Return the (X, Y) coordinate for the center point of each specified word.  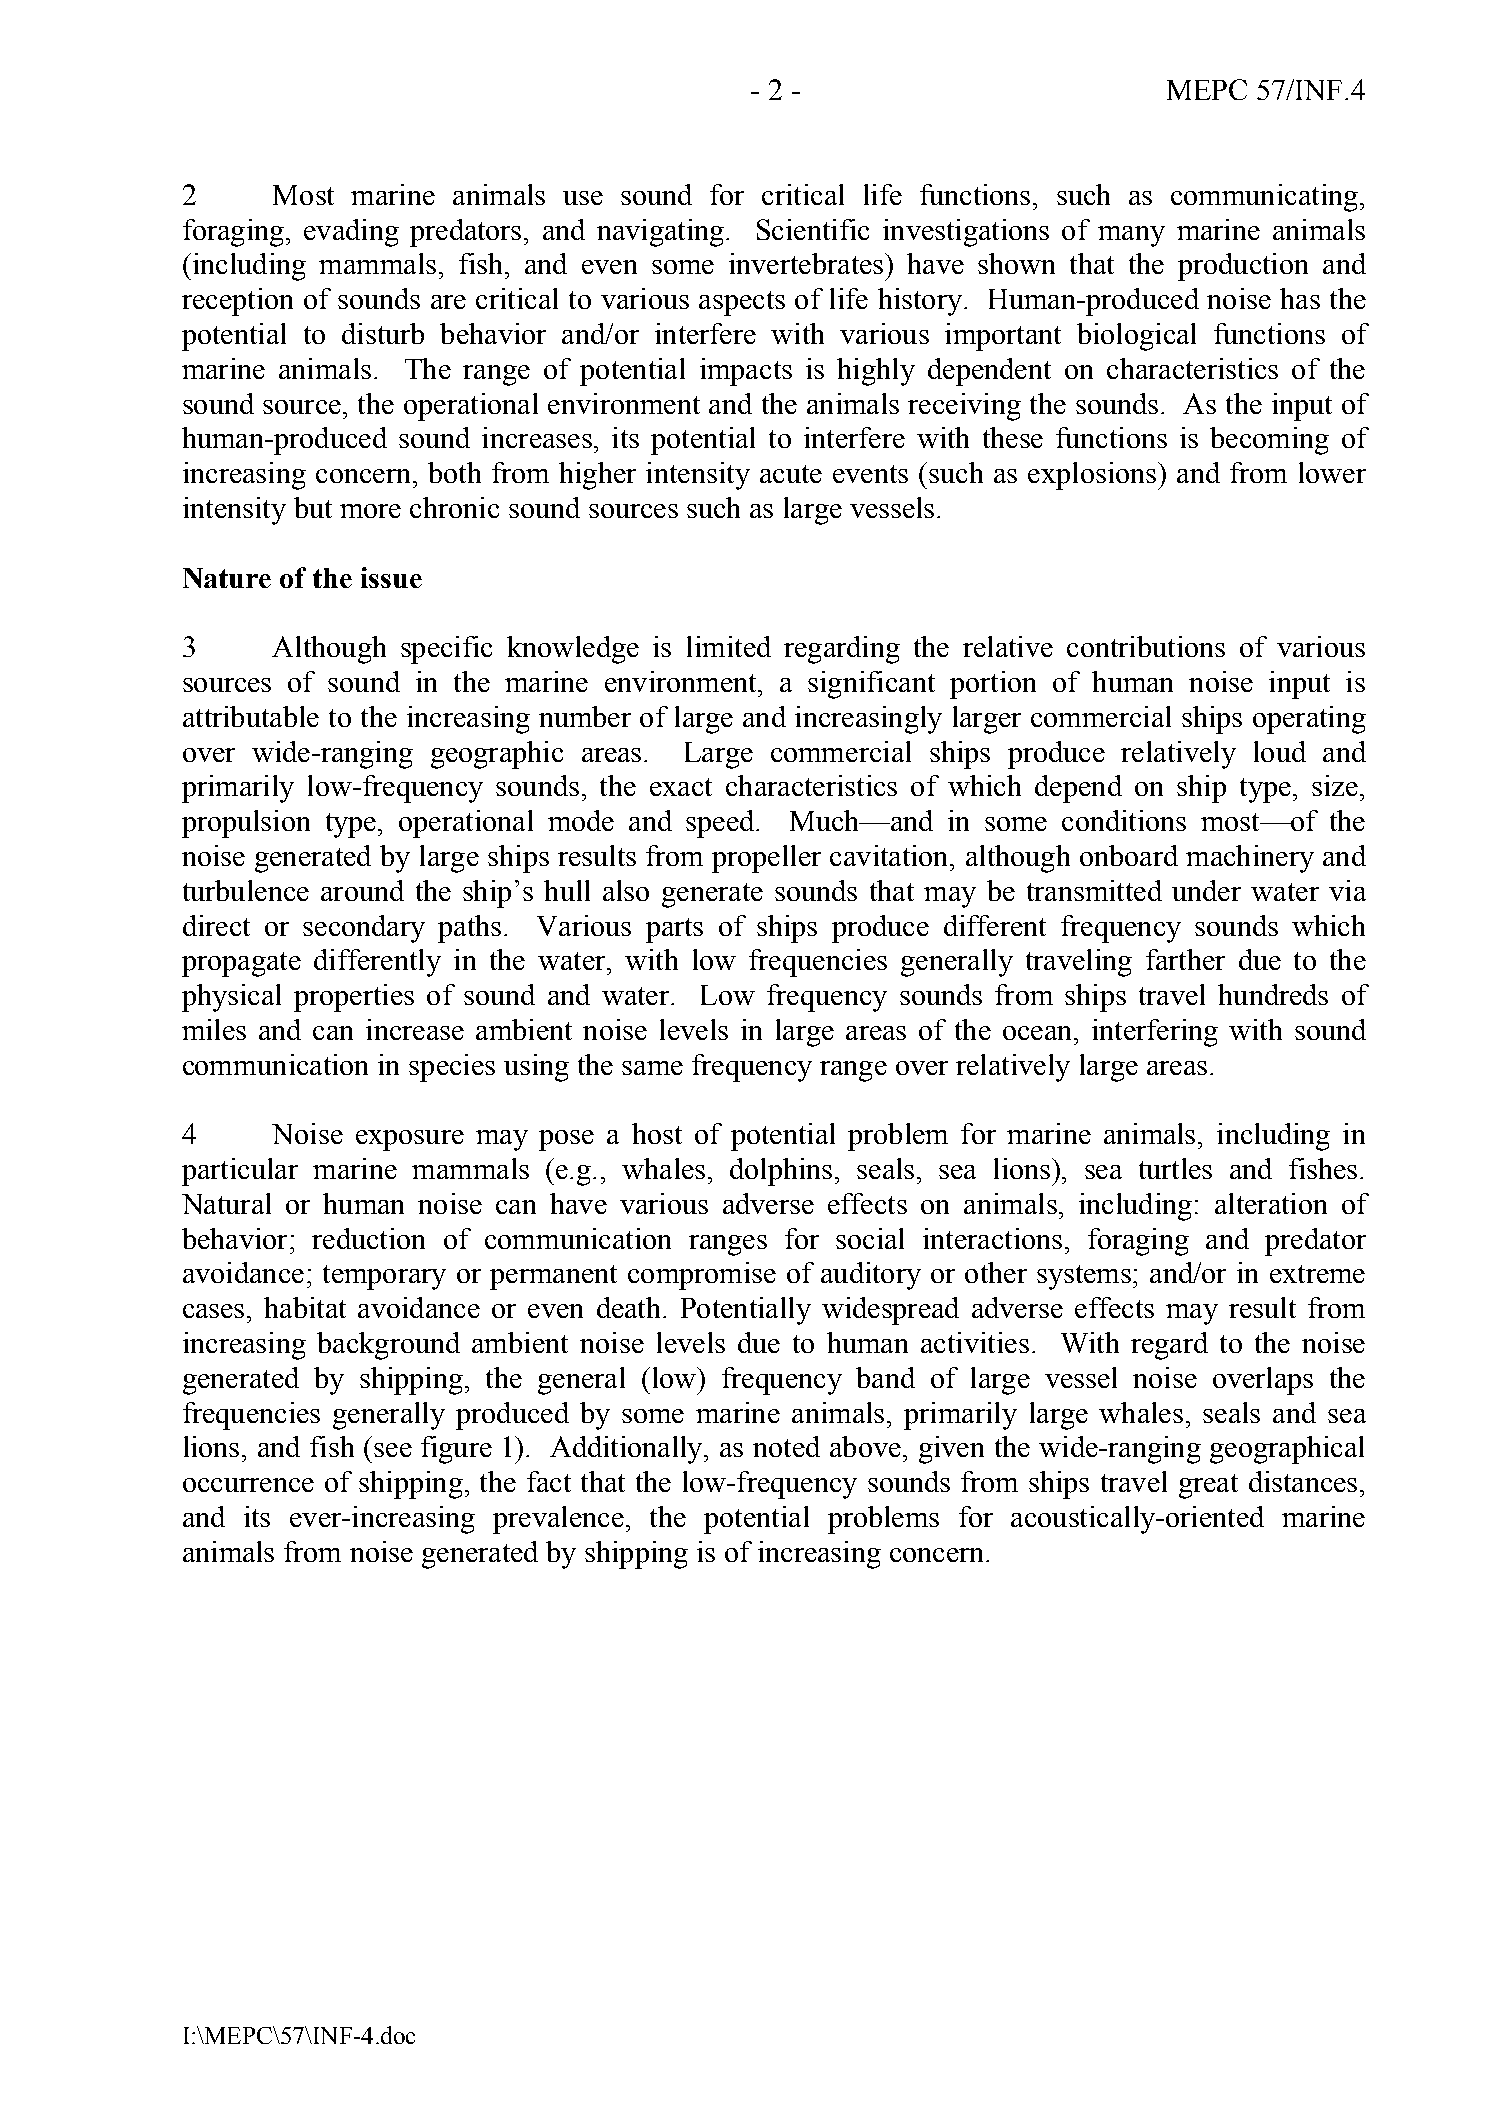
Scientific (813, 229)
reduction (368, 1238)
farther (1185, 959)
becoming (1269, 441)
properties (354, 998)
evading (351, 233)
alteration (1271, 1203)
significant (871, 685)
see (393, 1450)
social (870, 1238)
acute (791, 474)
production (1243, 267)
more (370, 511)
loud (1280, 751)
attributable (251, 716)
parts (674, 930)
